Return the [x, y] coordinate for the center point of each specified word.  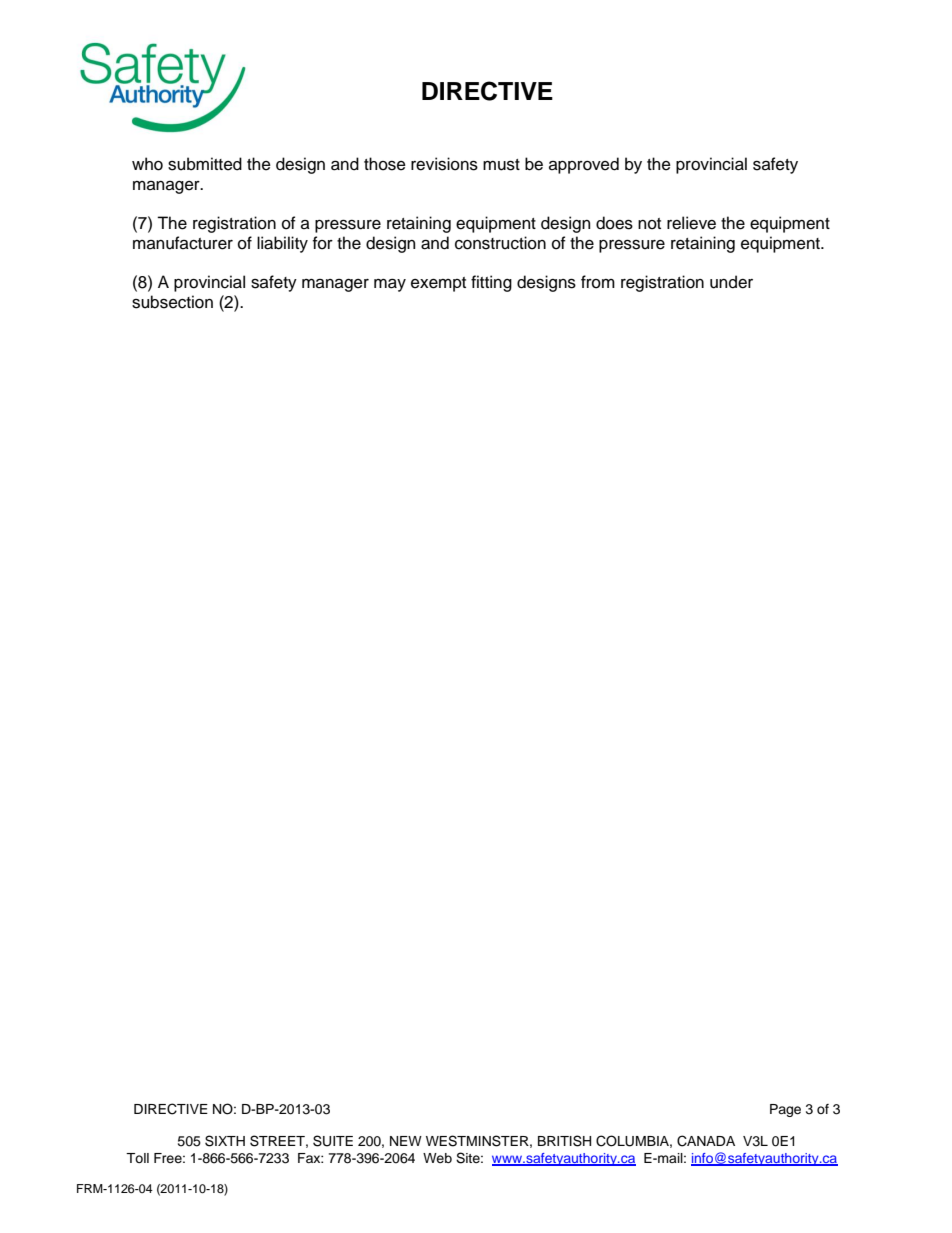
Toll [137, 1158]
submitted [205, 164]
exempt [438, 284]
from [598, 282]
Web [437, 1158]
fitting [491, 283]
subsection [172, 302]
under [731, 282]
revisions [444, 164]
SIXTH [225, 1141]
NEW [406, 1141]
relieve [691, 223]
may [390, 285]
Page [785, 1110]
